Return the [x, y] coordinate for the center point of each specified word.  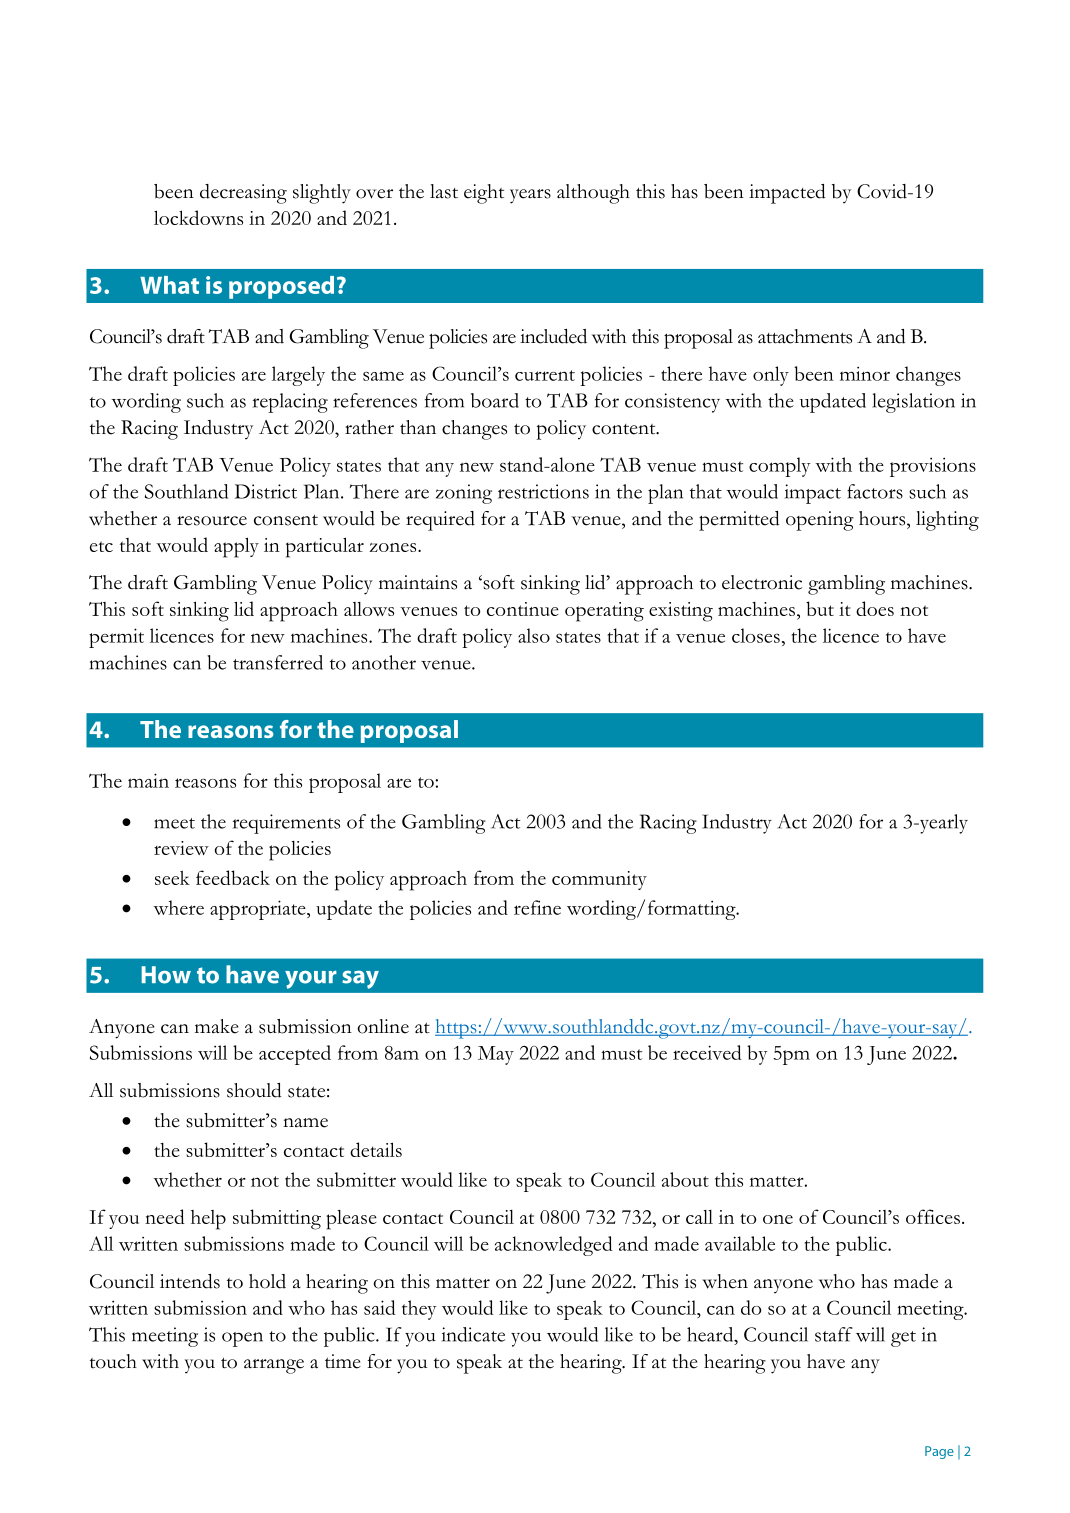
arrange [274, 1366]
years [530, 196]
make [217, 1026]
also [534, 635]
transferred [278, 662]
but [820, 608]
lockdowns [198, 217]
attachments [805, 336]
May [496, 1055]
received [707, 1052]
